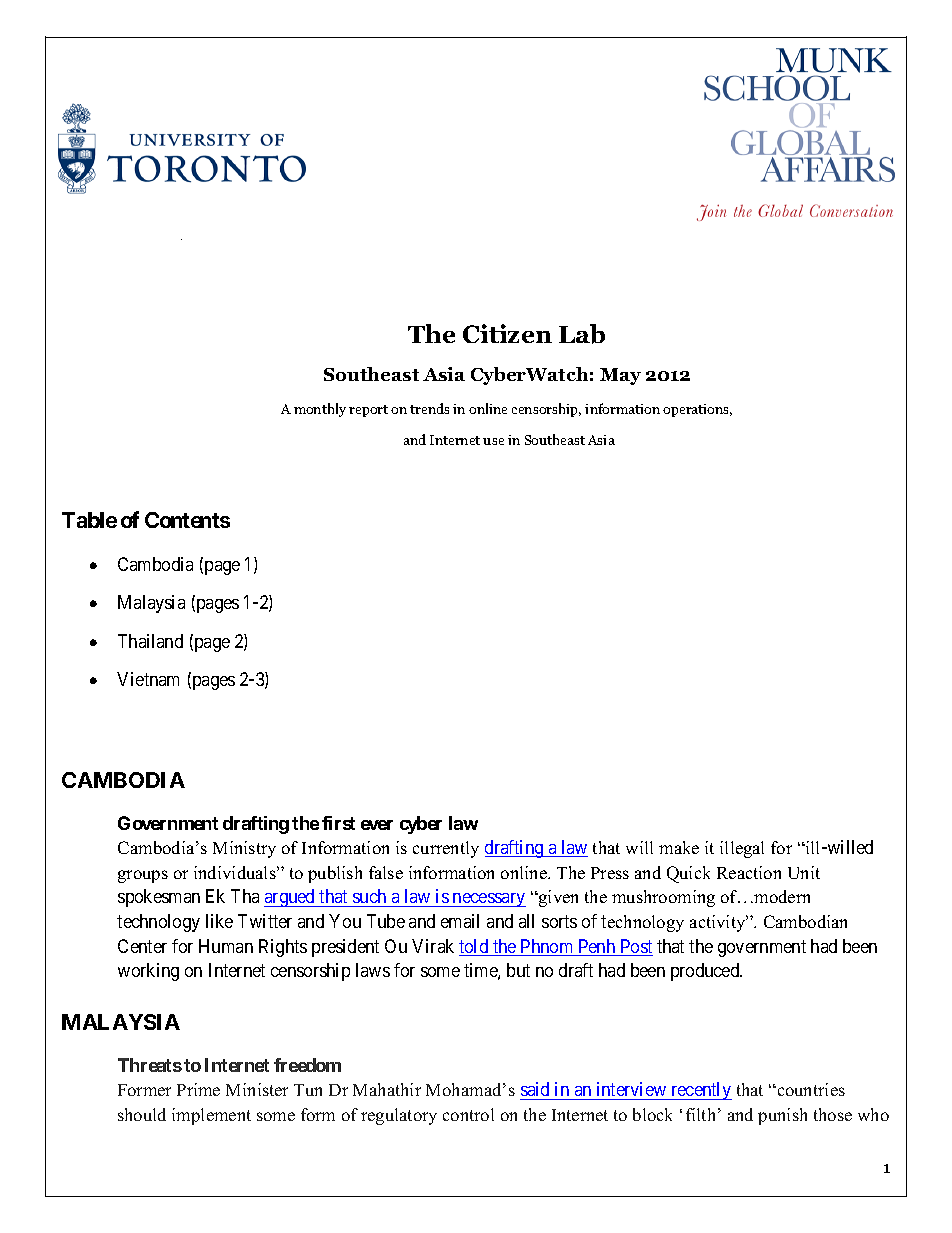 The height and width of the screenshot is (1233, 952). Describe the element at coordinates (535, 1089) in the screenshot. I see `said` at that location.
